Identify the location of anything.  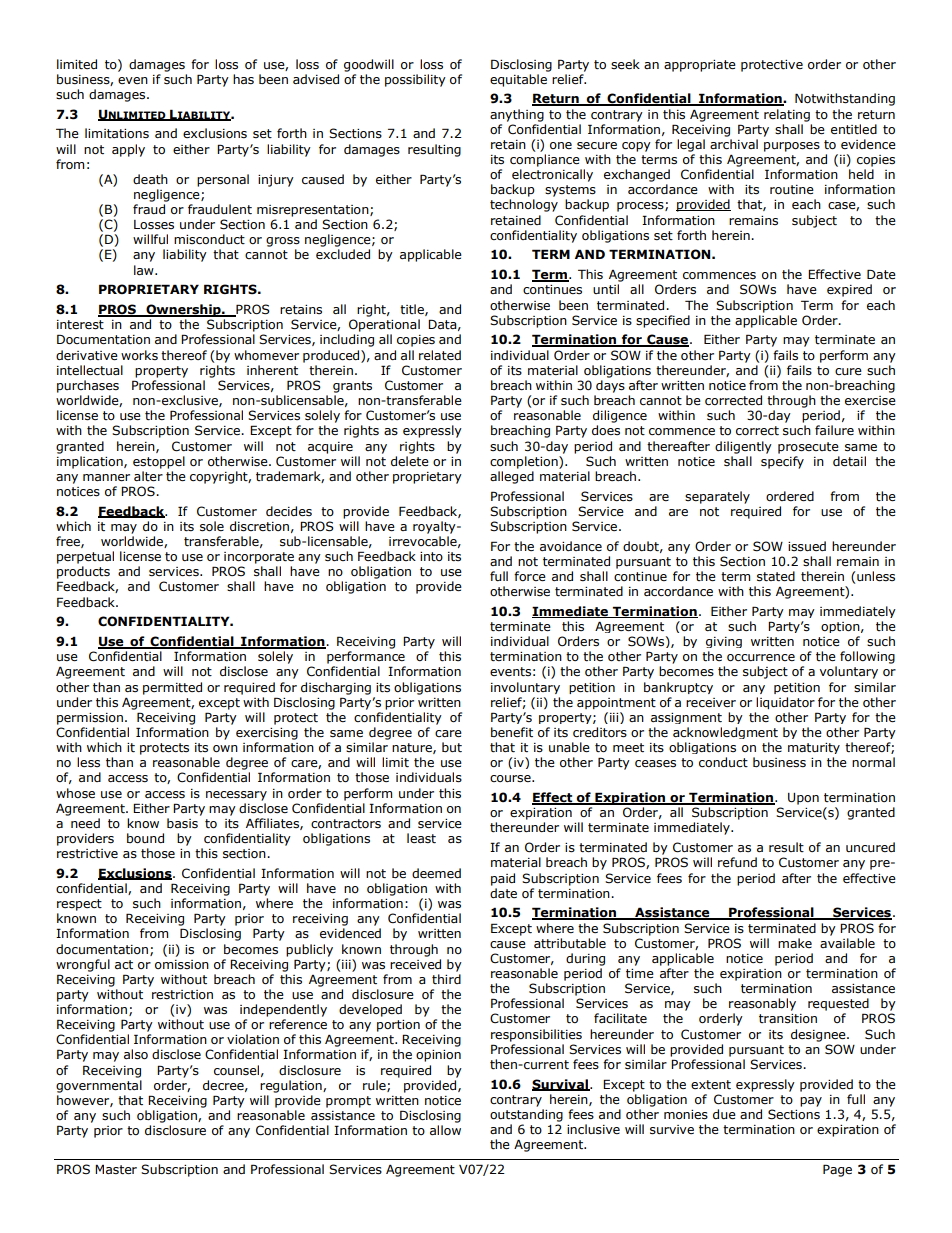
(517, 115).
